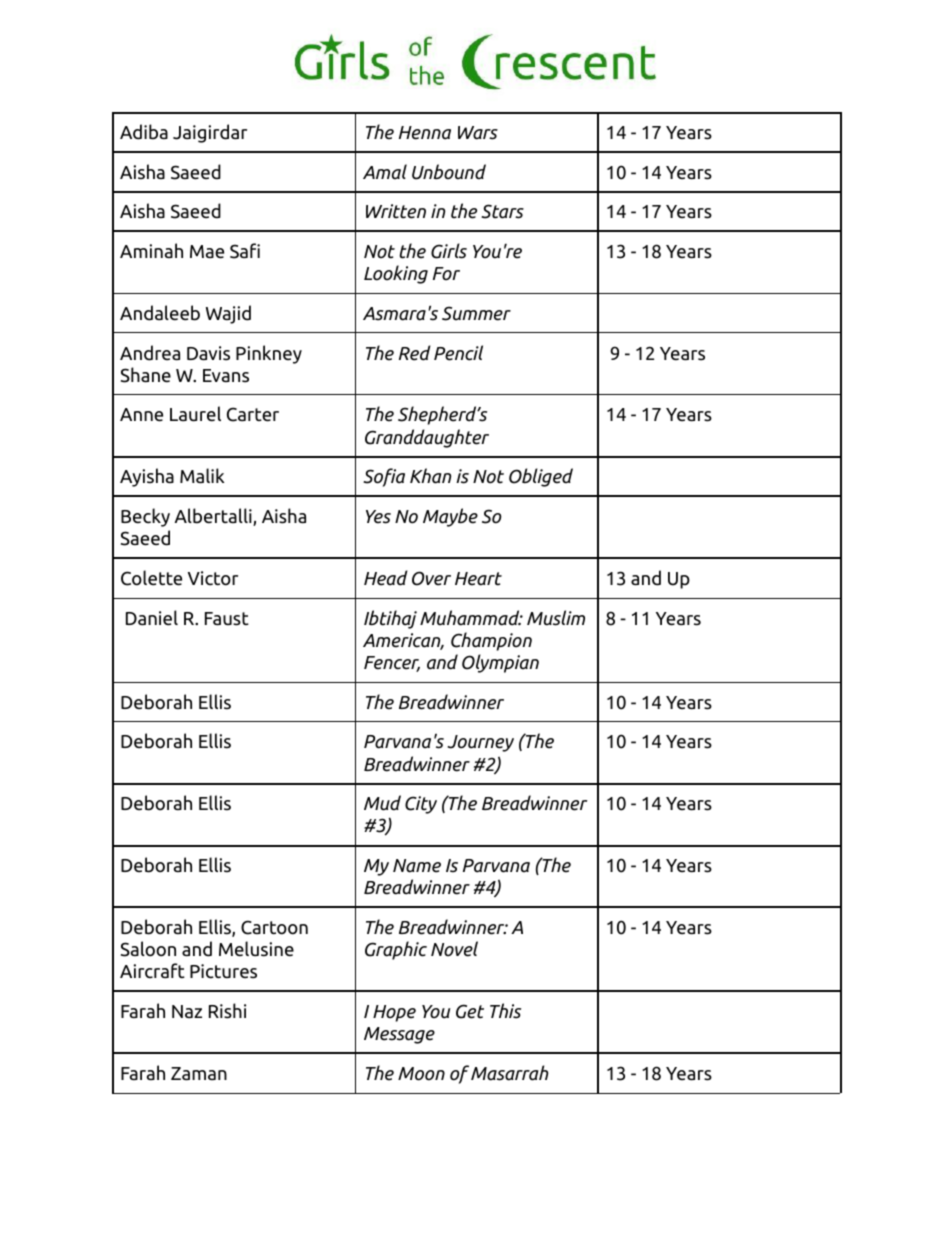 The image size is (952, 1233). I want to click on Journey, so click(481, 743).
